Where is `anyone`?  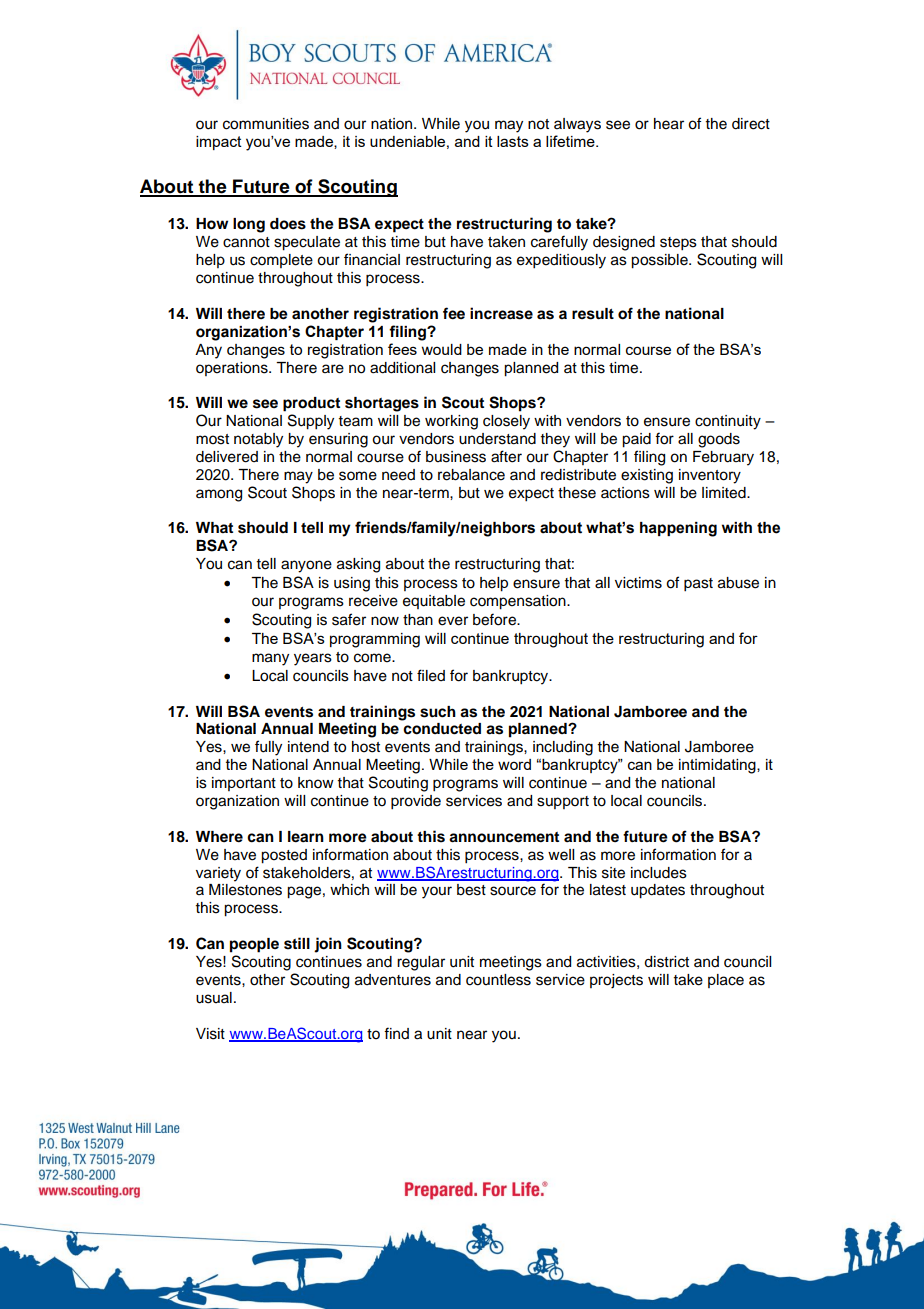
anyone is located at coordinates (306, 566).
